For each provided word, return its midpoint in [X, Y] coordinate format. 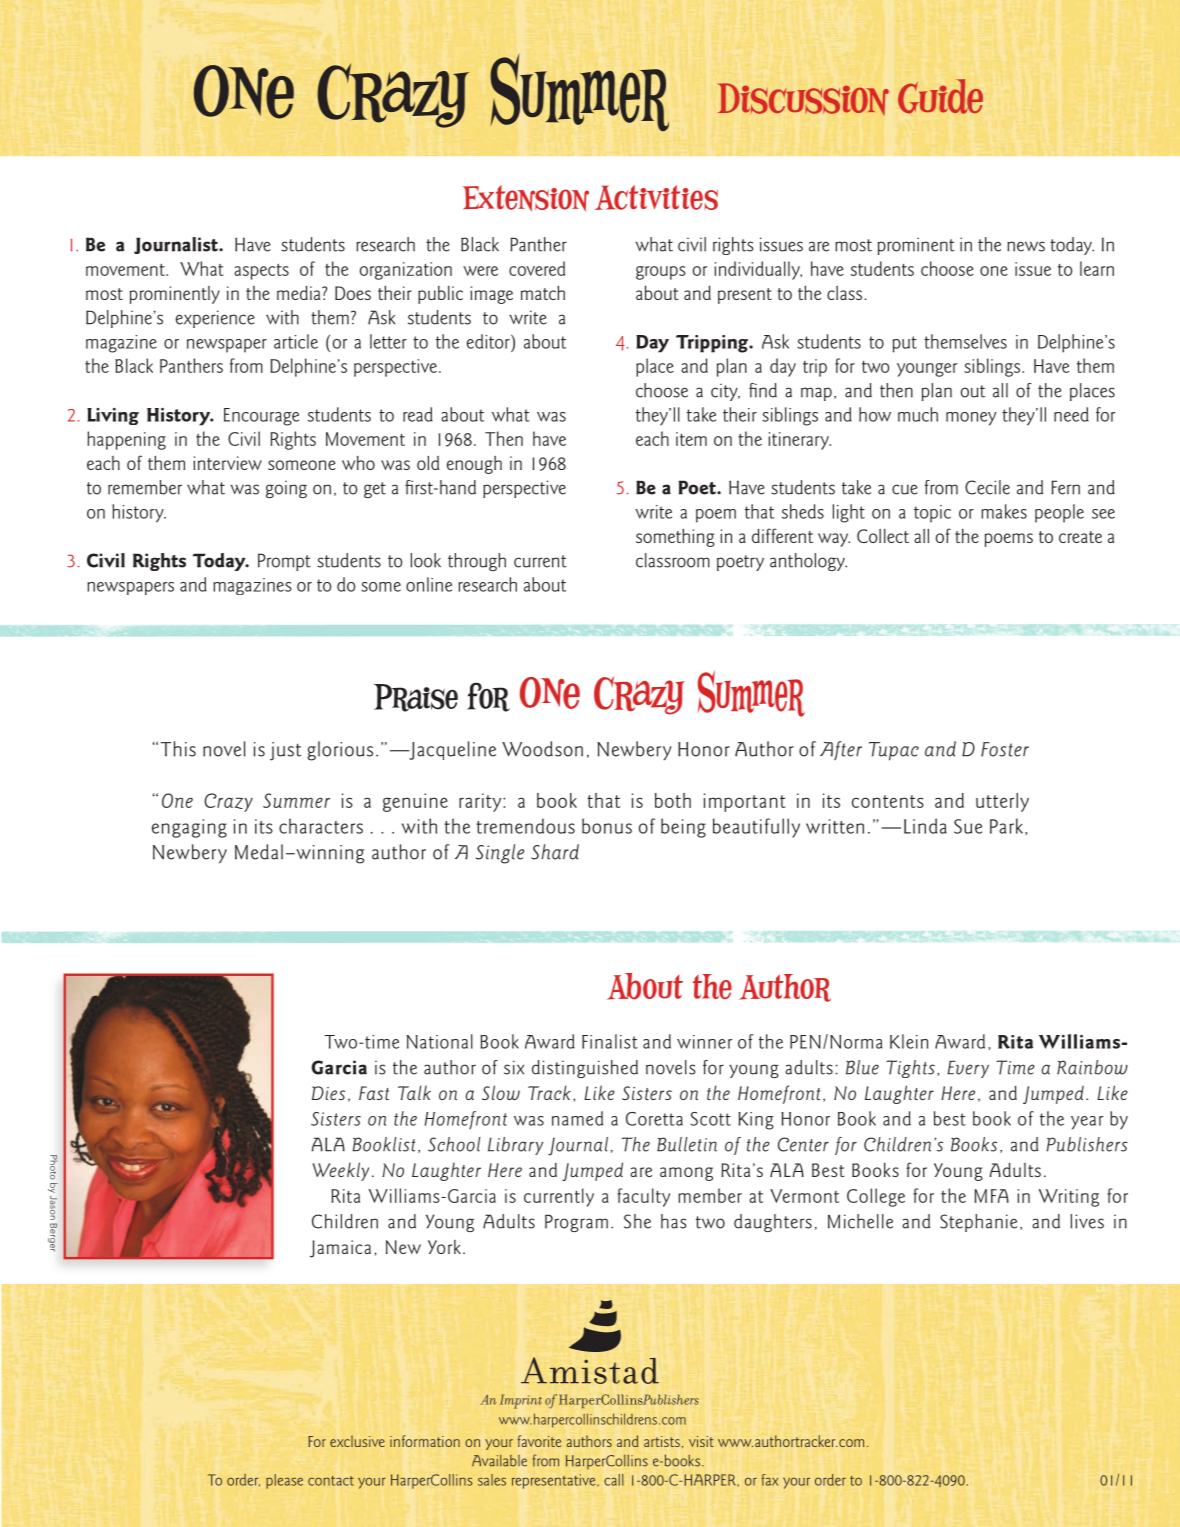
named [577, 1118]
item [691, 439]
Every [968, 1069]
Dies [328, 1093]
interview [227, 463]
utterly [1002, 802]
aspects [261, 271]
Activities [656, 197]
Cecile [987, 487]
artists [662, 1441]
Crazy [228, 802]
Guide [940, 96]
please [284, 1481]
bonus [607, 826]
